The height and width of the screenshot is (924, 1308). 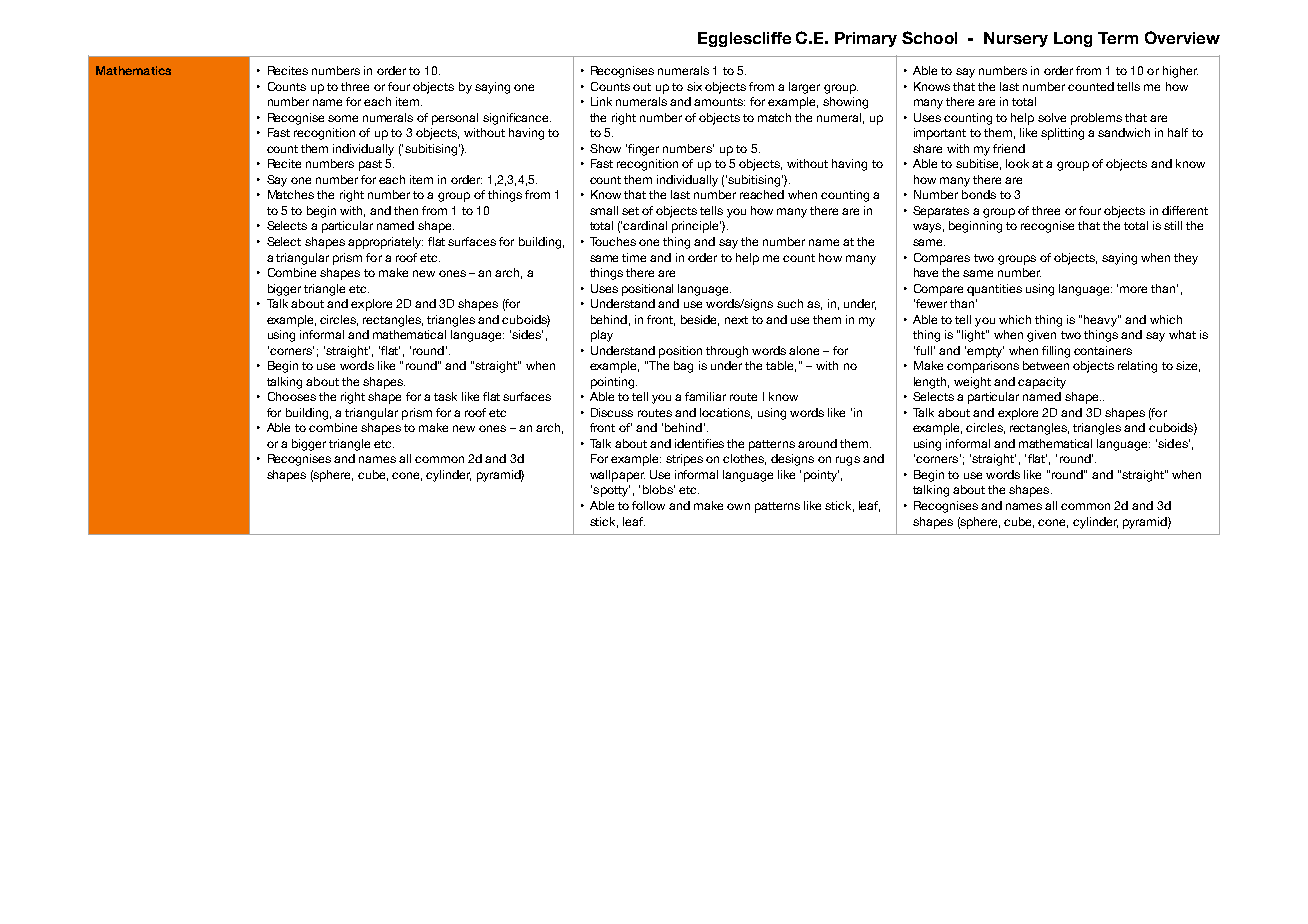 What do you see at coordinates (738, 506) in the screenshot?
I see `own` at bounding box center [738, 506].
